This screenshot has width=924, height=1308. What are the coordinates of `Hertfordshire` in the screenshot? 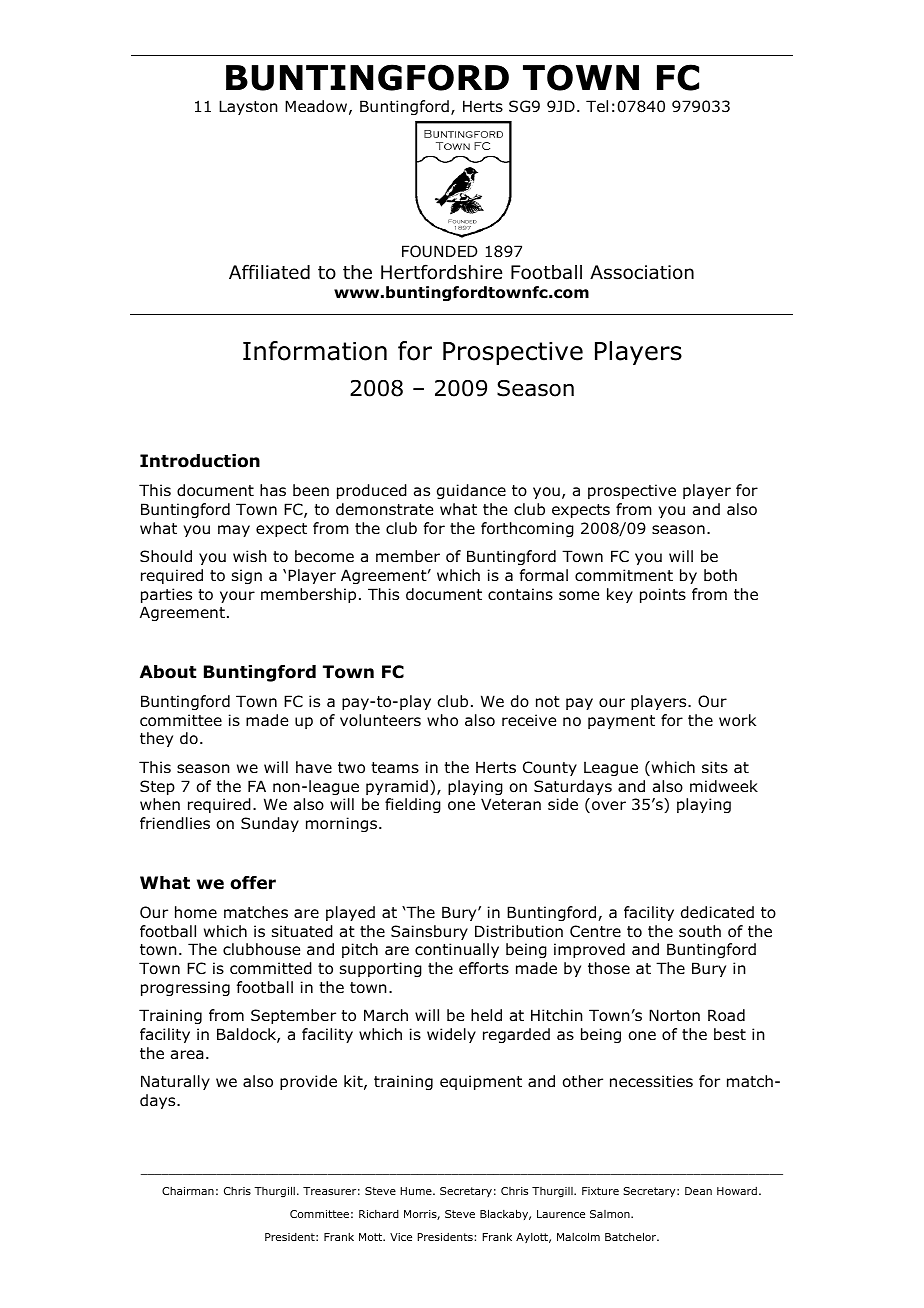 It's located at (441, 272).
